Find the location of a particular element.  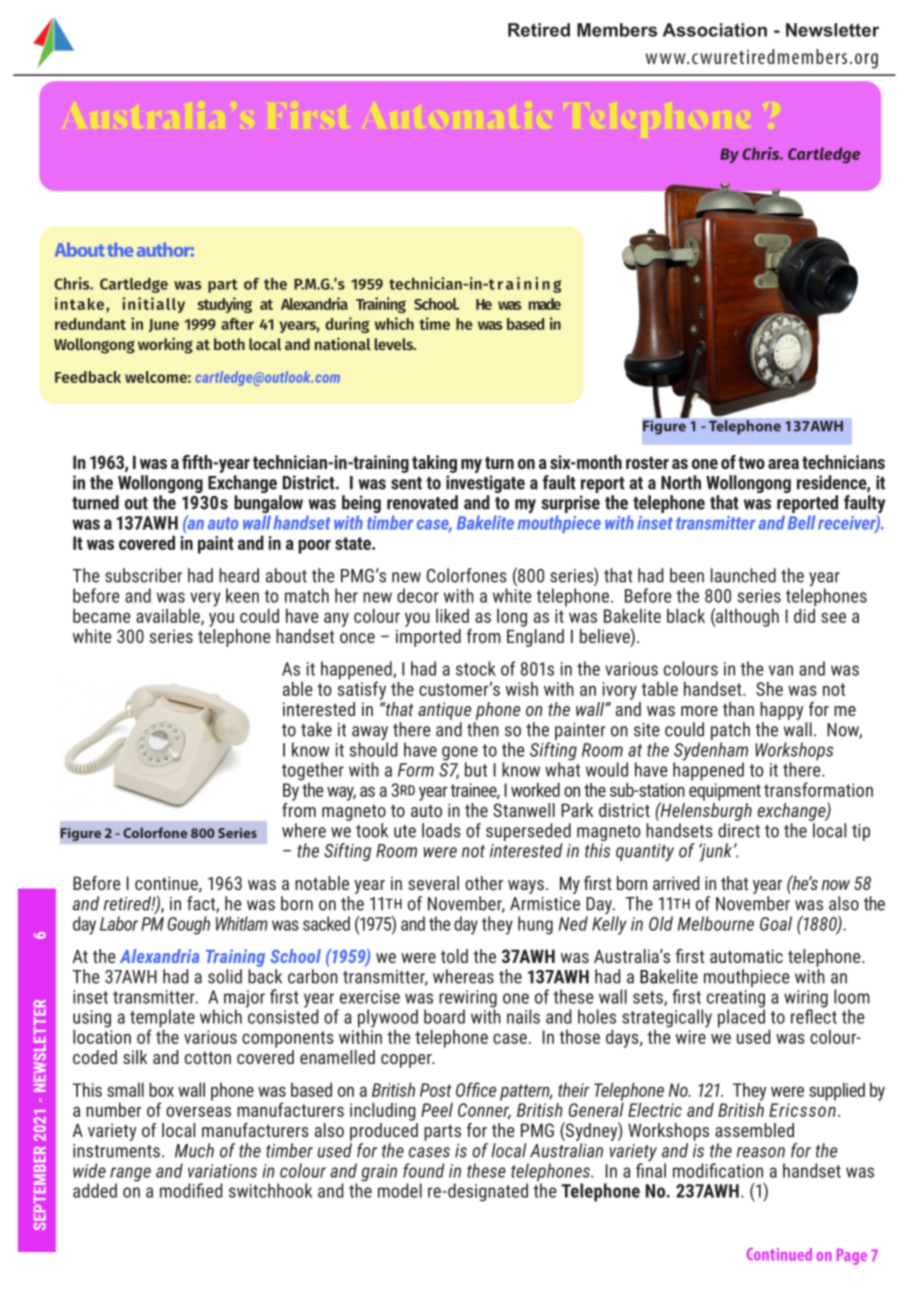

together is located at coordinates (313, 771).
